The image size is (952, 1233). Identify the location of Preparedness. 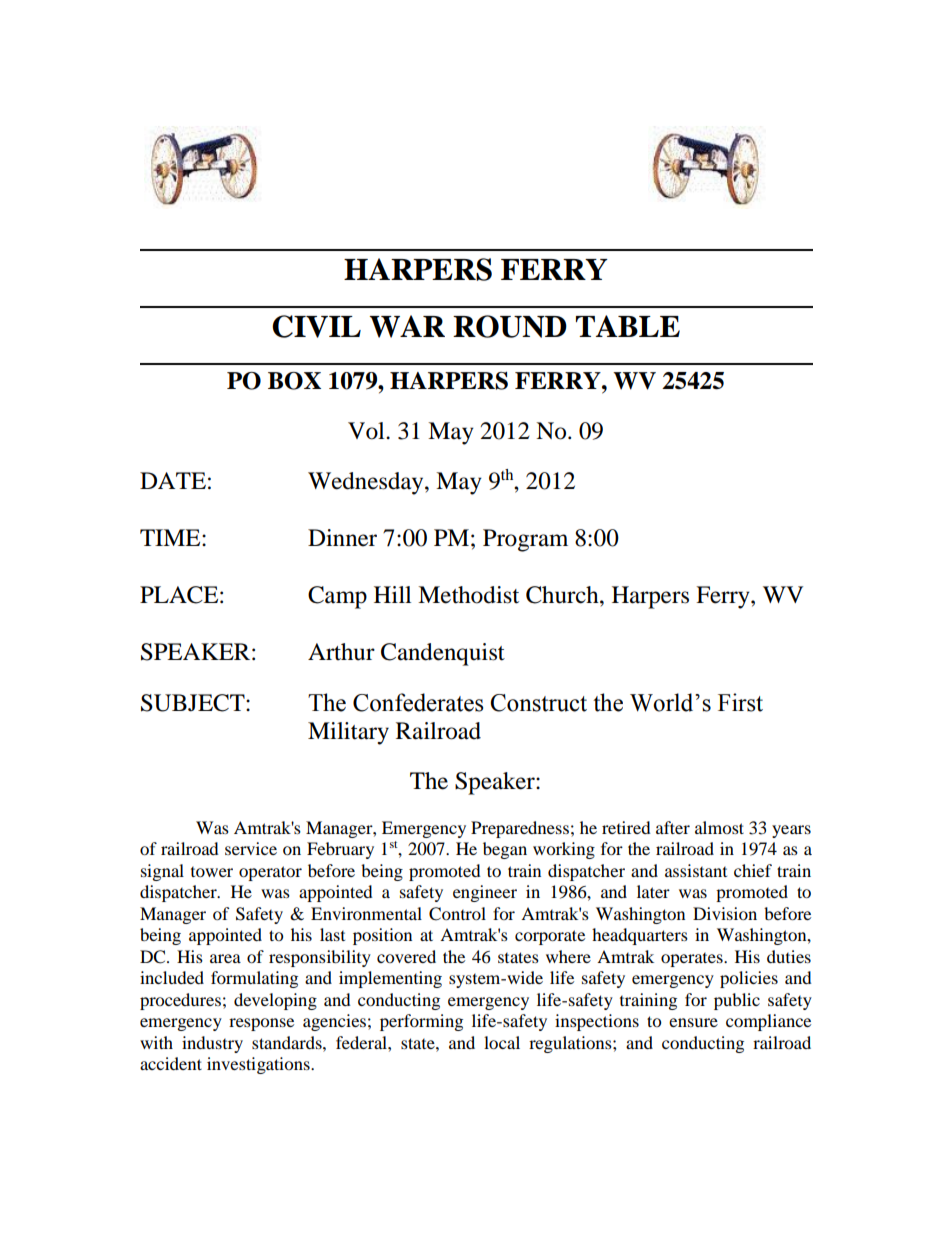
(520, 829).
